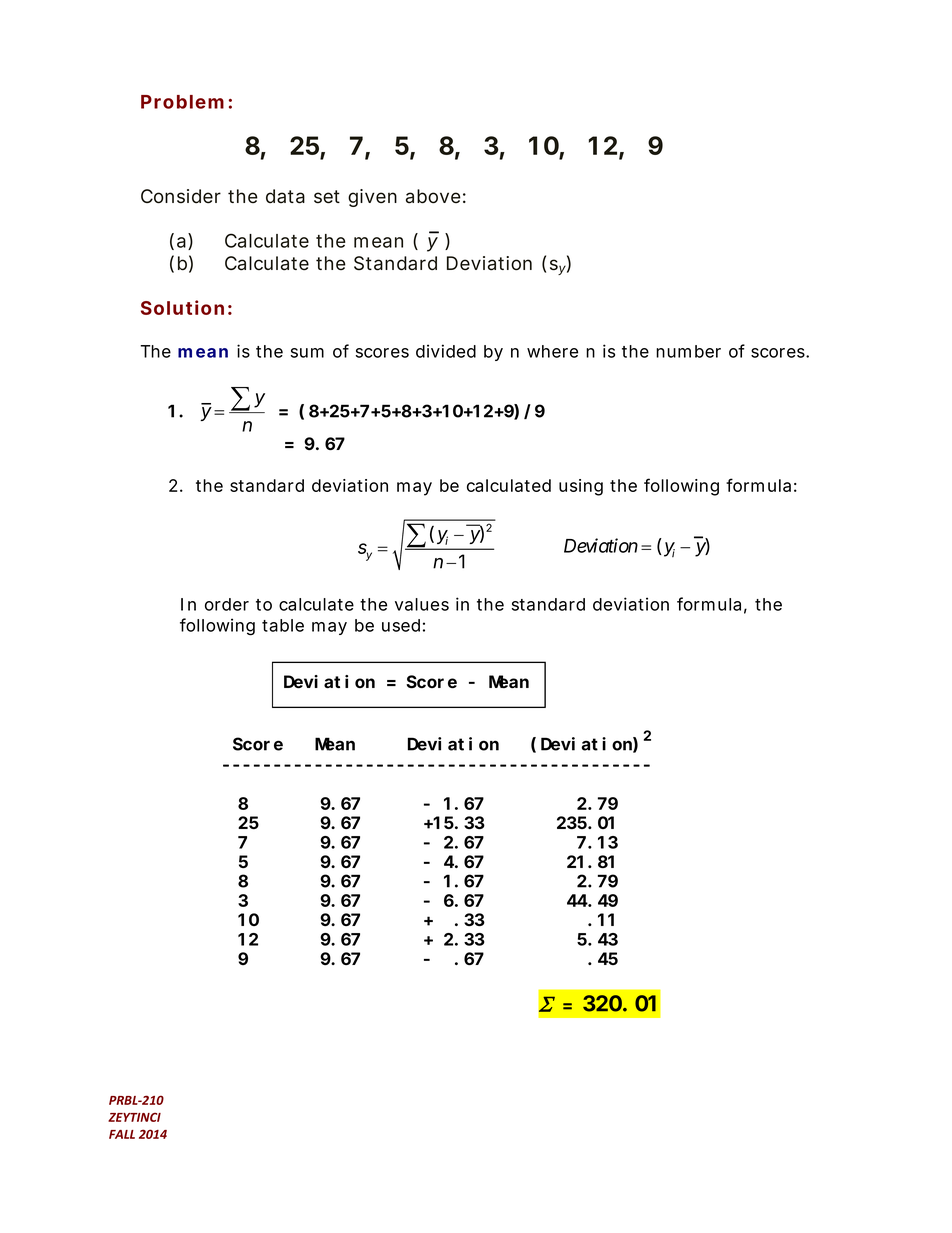  What do you see at coordinates (182, 102) in the page?
I see `Problem` at bounding box center [182, 102].
